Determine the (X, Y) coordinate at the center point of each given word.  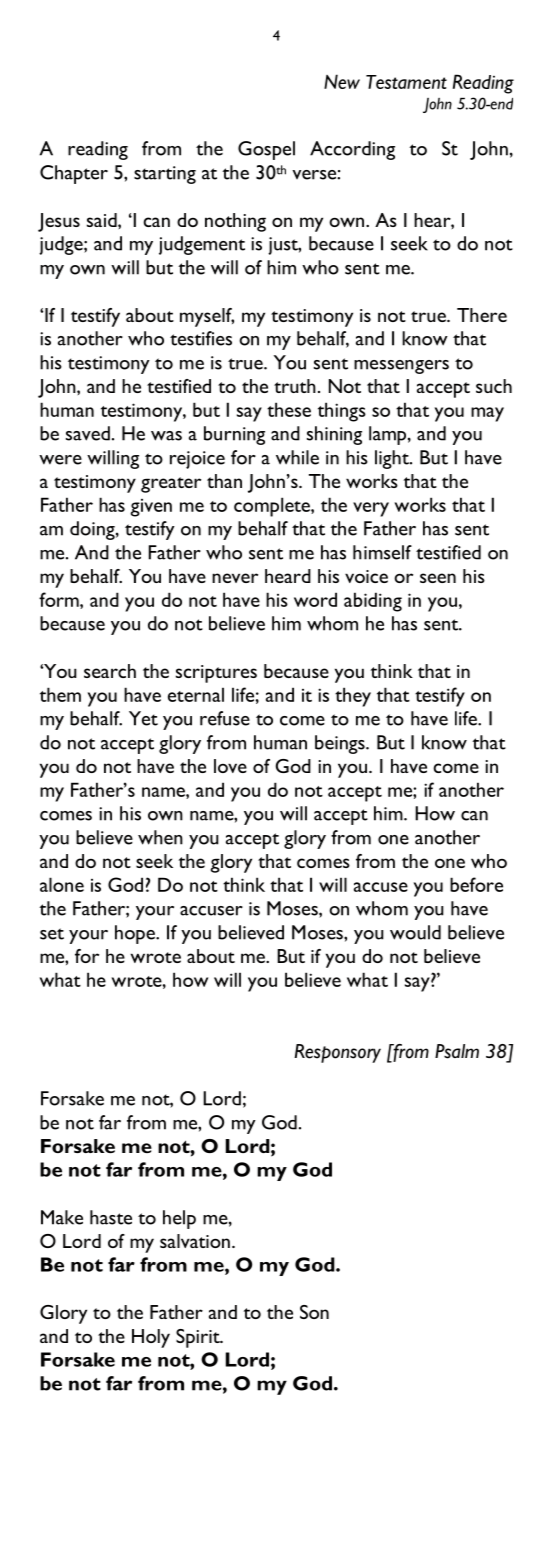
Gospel (266, 150)
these (289, 409)
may (487, 414)
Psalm (457, 1051)
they (353, 697)
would (415, 932)
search (110, 671)
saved (88, 433)
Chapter (74, 174)
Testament (406, 82)
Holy (151, 1338)
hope (136, 934)
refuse (225, 718)
